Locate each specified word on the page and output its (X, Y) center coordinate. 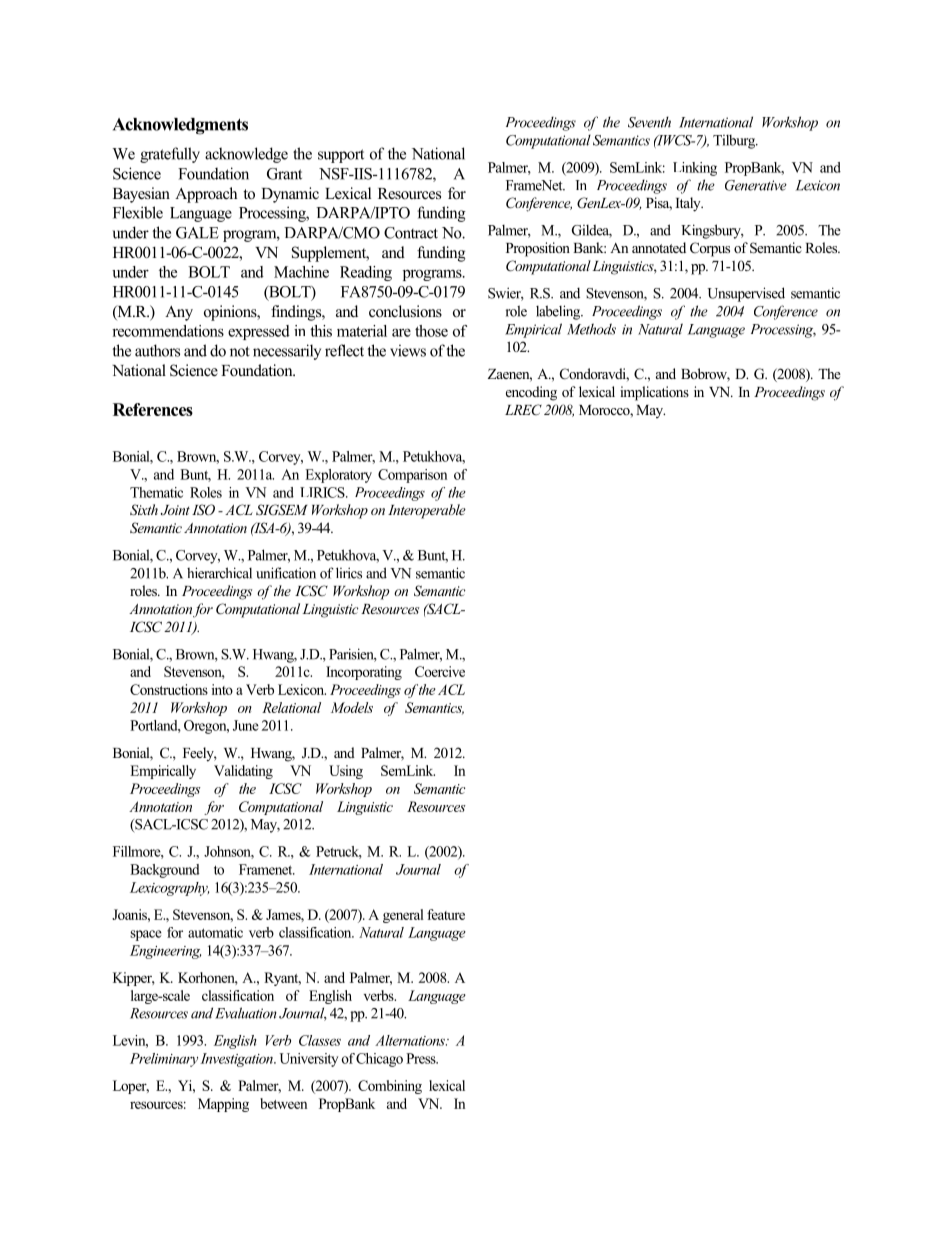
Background (165, 871)
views (408, 350)
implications (654, 393)
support (341, 156)
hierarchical (219, 573)
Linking (695, 169)
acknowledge (246, 155)
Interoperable (427, 511)
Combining (390, 1087)
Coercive (440, 671)
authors (157, 350)
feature (446, 914)
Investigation (237, 1060)
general (403, 916)
